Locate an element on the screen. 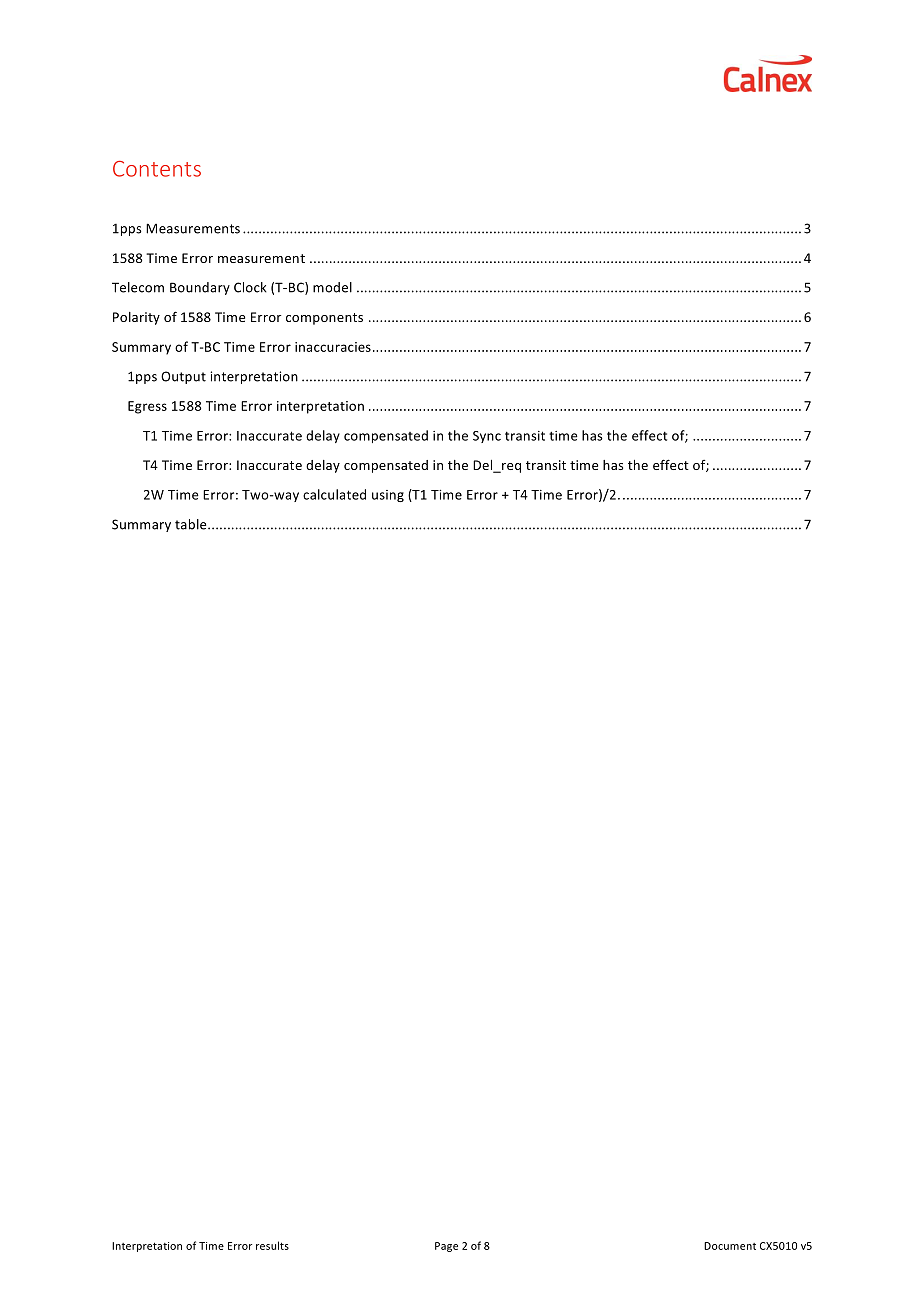  Contents is located at coordinates (157, 169).
